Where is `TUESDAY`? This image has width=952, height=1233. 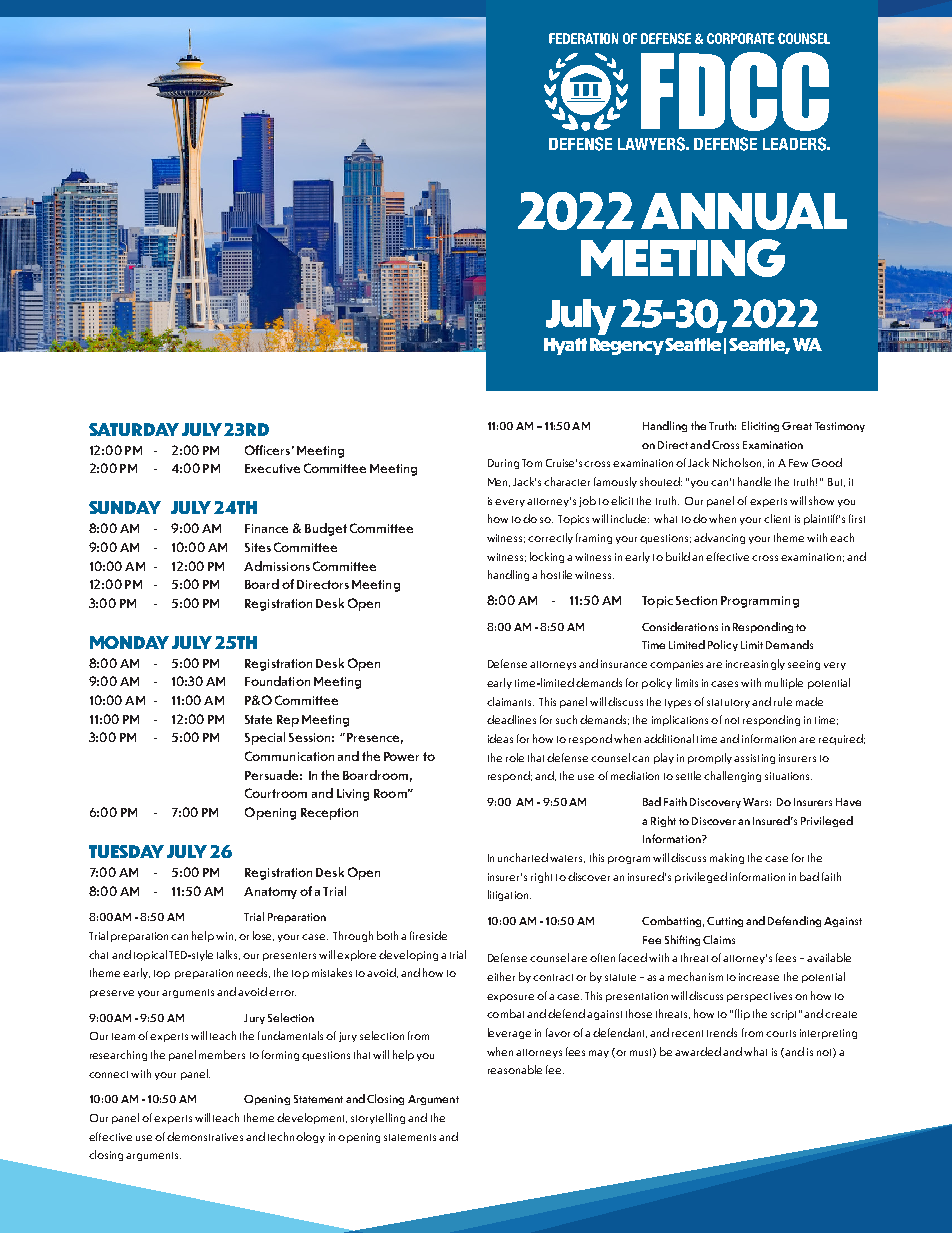
TUESDAY is located at coordinates (126, 851).
